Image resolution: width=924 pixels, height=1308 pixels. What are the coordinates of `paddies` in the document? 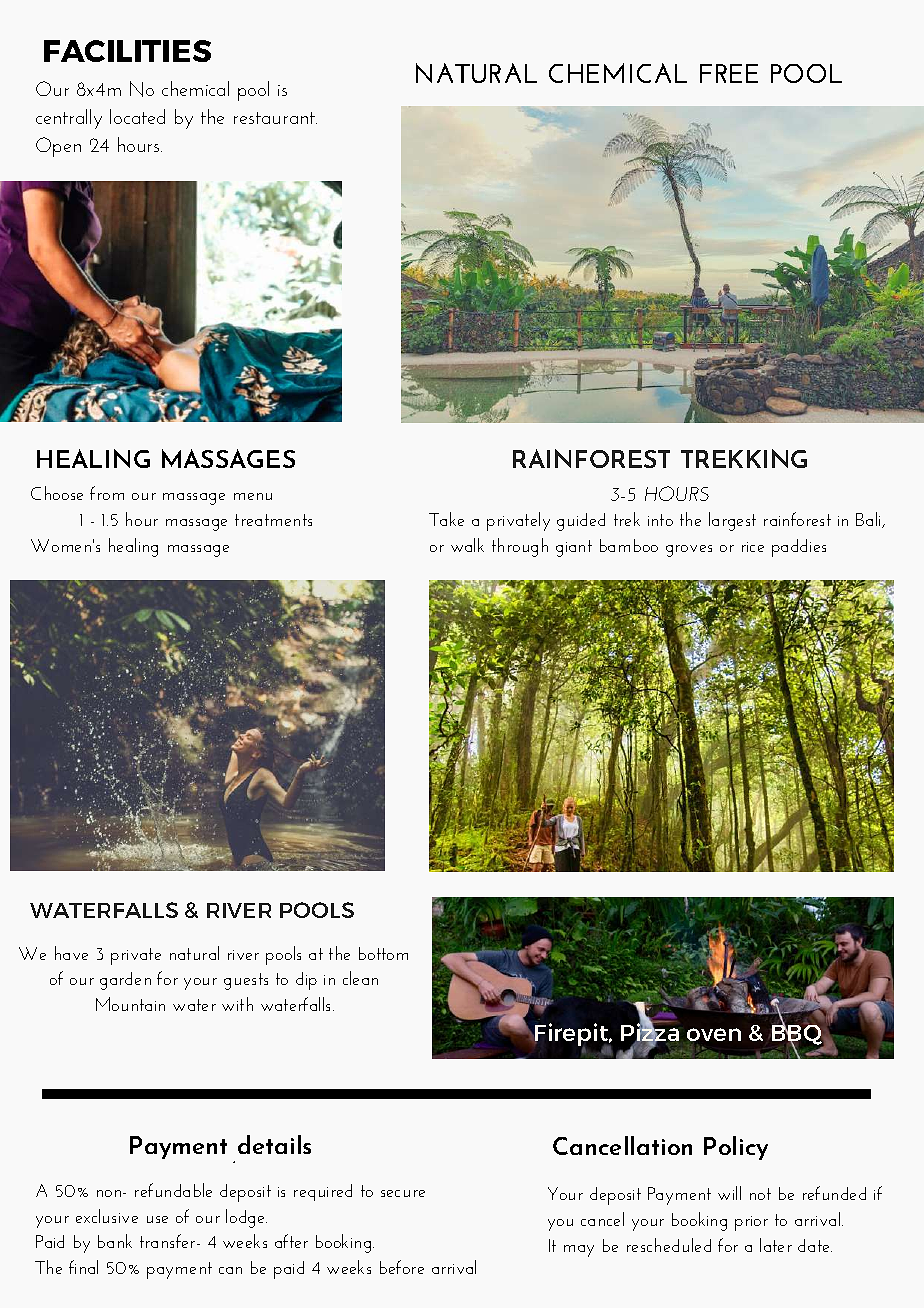 It's located at (799, 548).
